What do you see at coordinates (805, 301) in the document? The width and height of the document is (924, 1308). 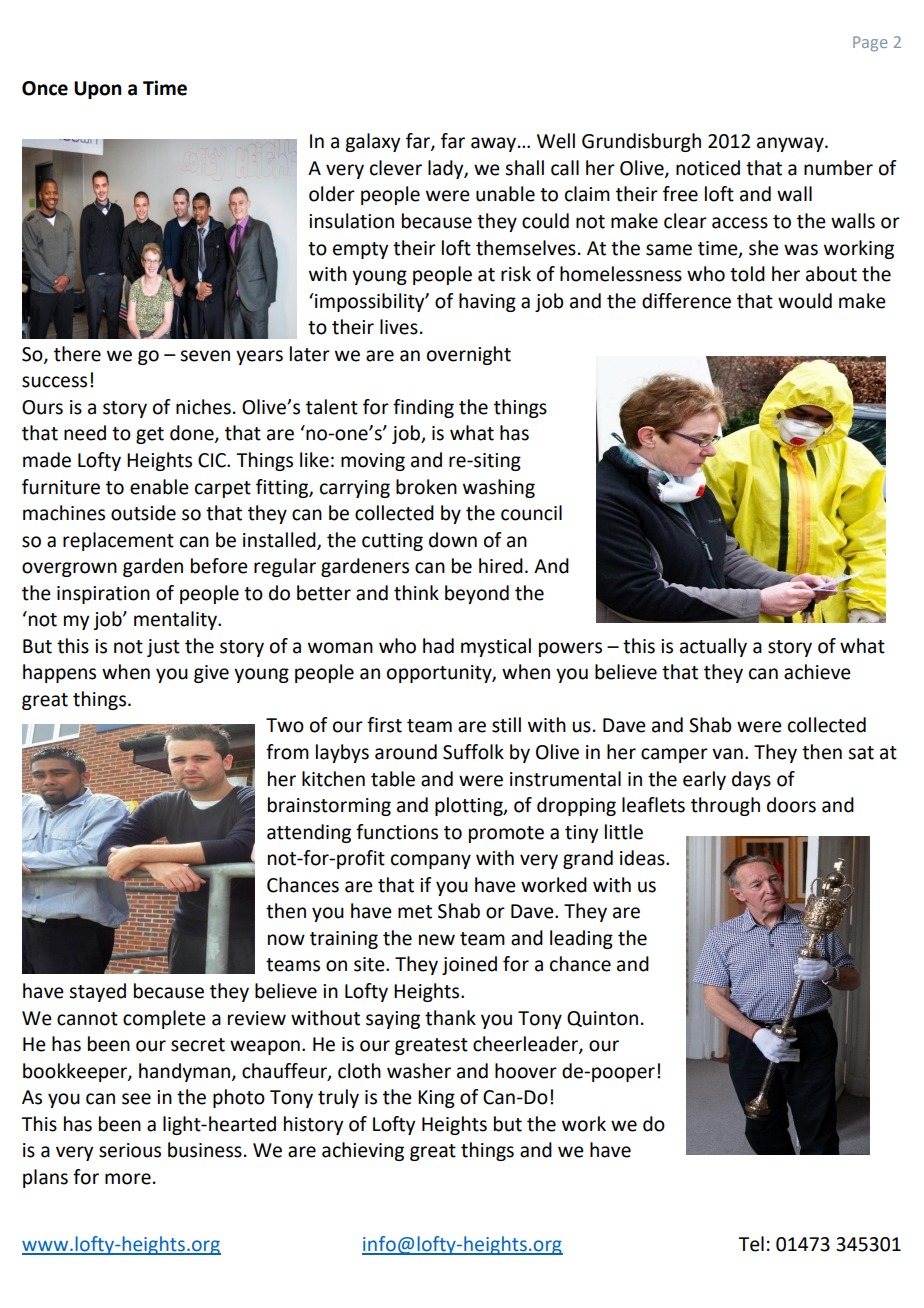 I see `would` at bounding box center [805, 301].
